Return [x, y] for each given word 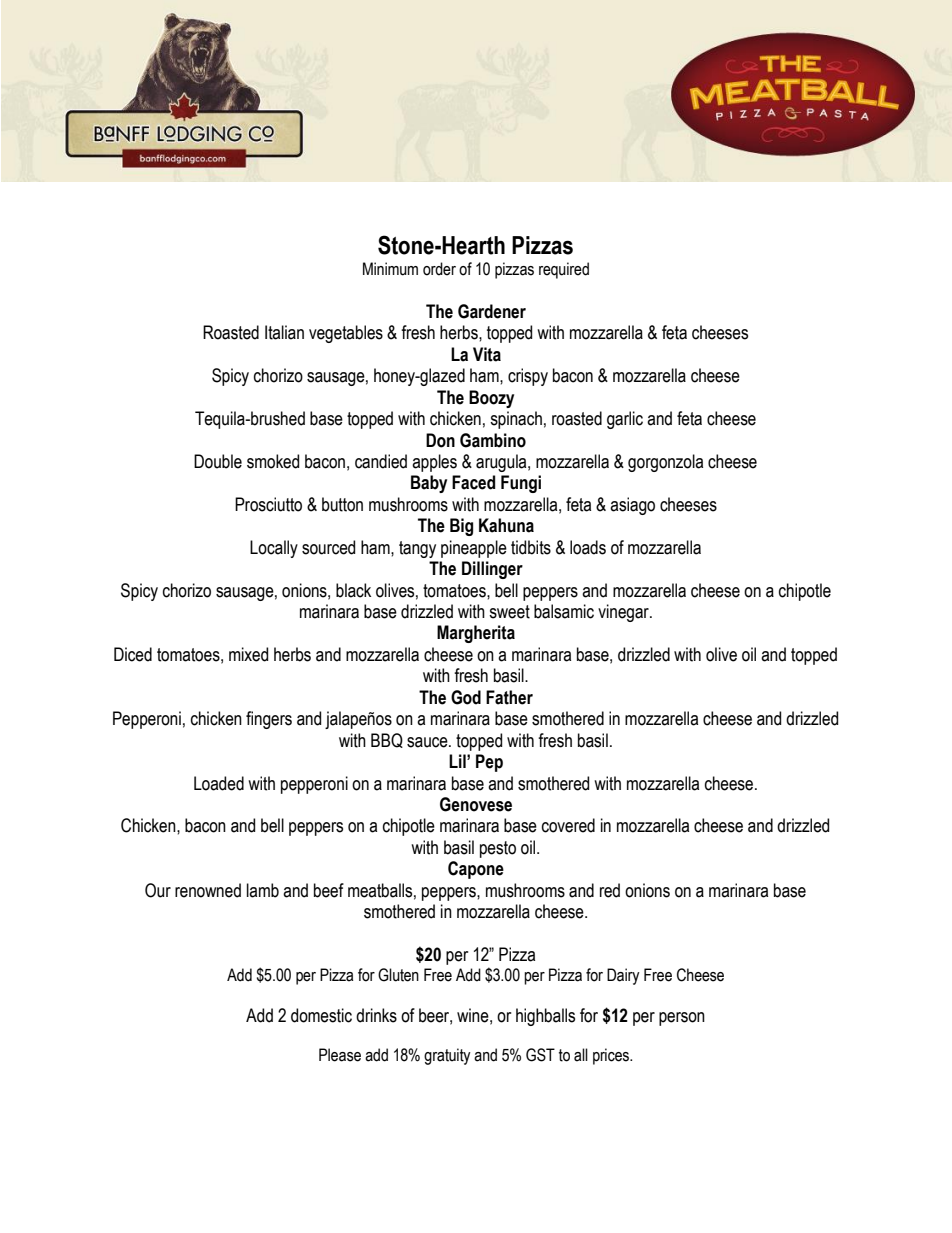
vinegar [624, 613]
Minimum [390, 269]
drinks [376, 1015]
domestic [321, 1015]
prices [612, 1056]
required [564, 270]
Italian [284, 332]
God [466, 697]
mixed [248, 654]
